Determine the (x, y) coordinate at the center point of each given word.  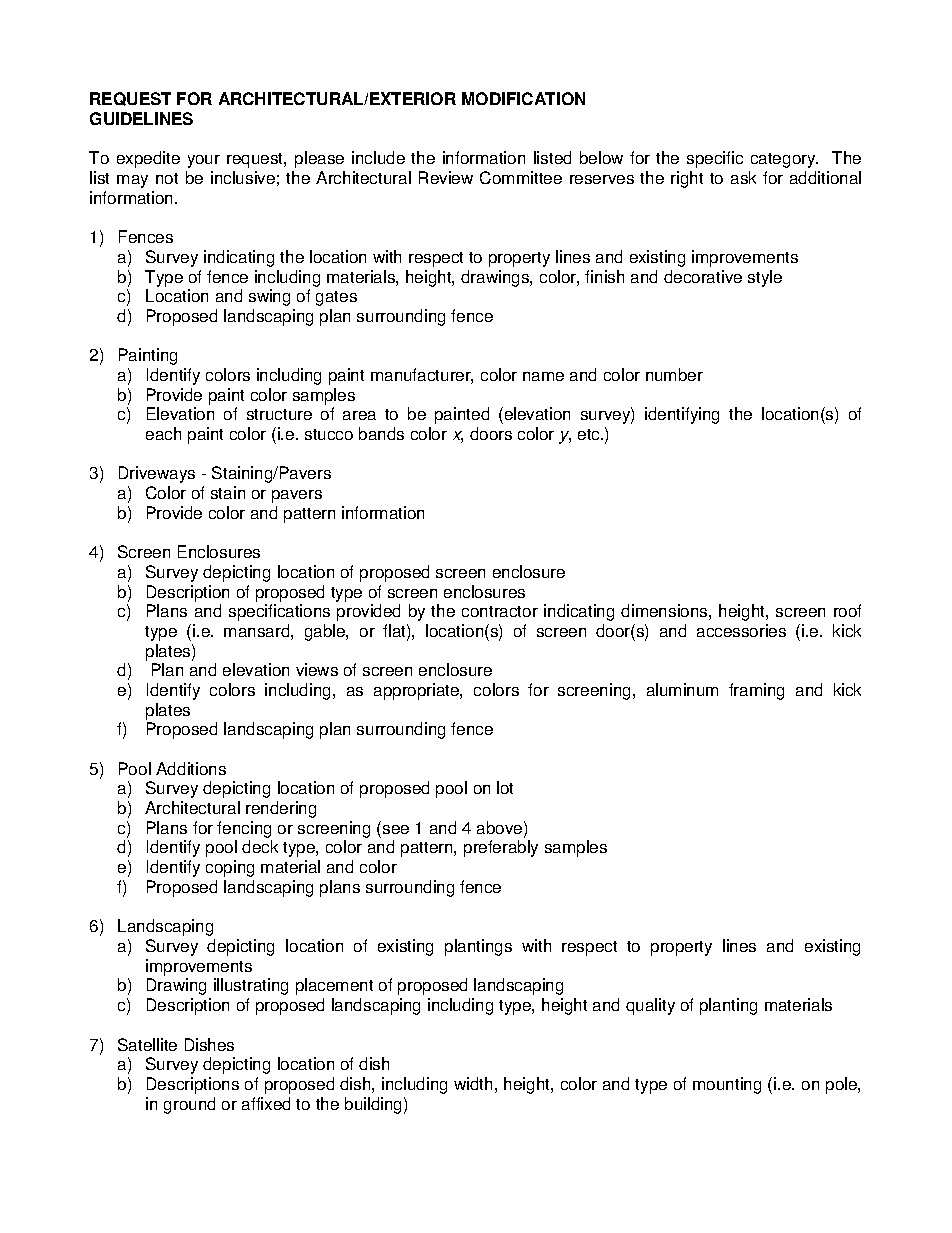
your (204, 161)
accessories (741, 630)
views (317, 669)
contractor (500, 611)
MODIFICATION (523, 98)
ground (189, 1105)
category (784, 160)
